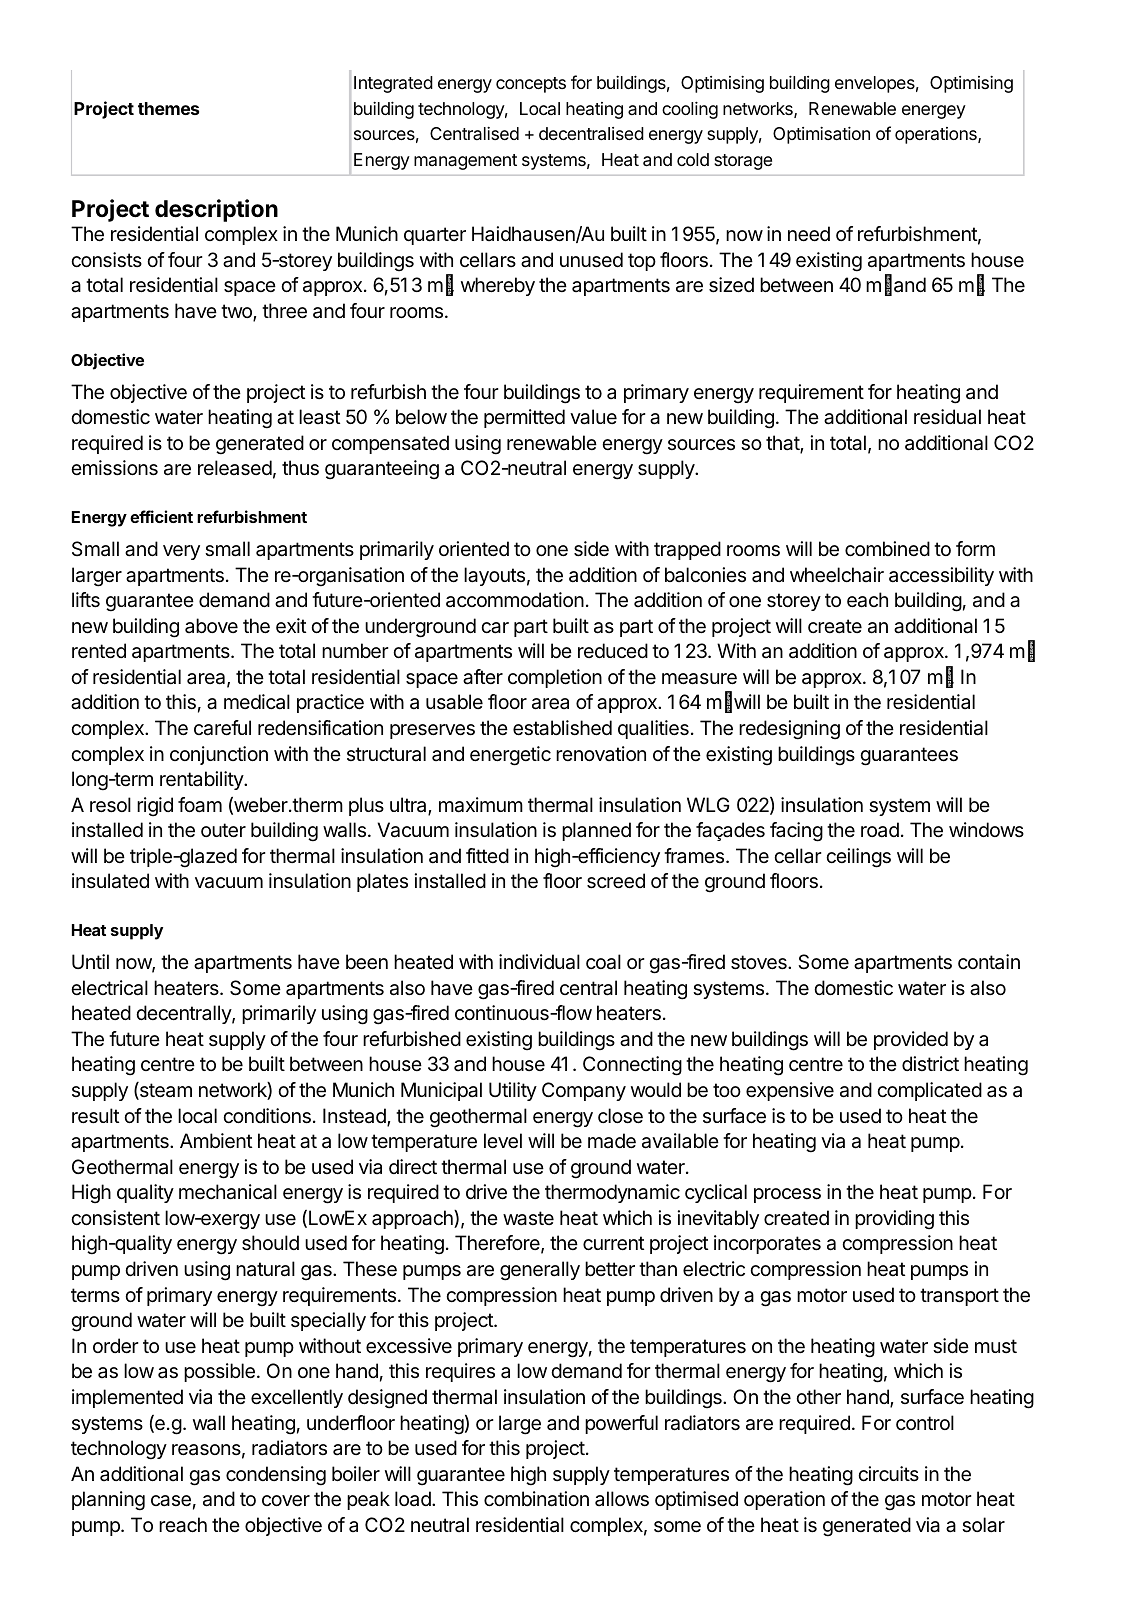  What do you see at coordinates (200, 805) in the page?
I see `foam` at bounding box center [200, 805].
